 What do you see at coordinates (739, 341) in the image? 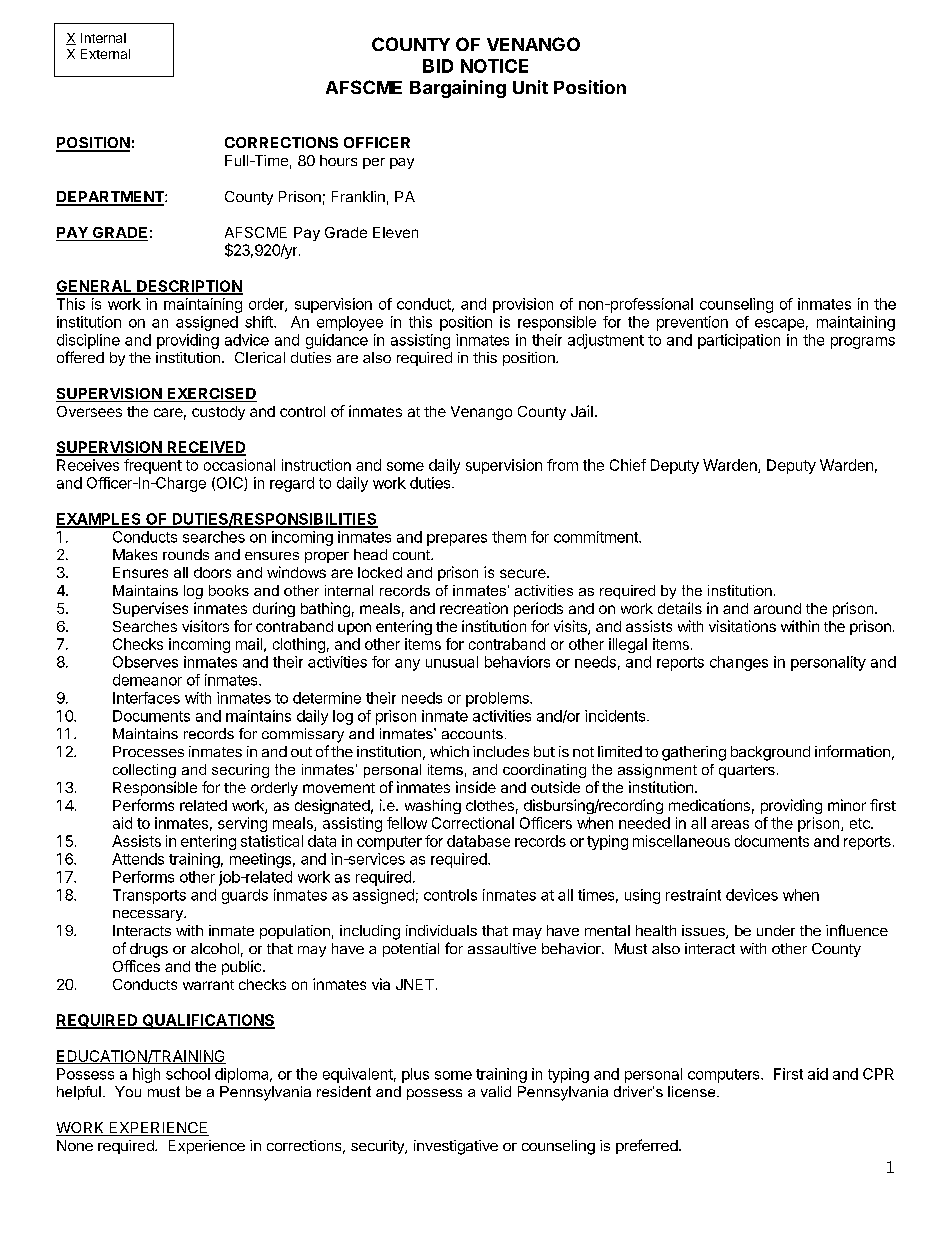
I see `participation` at bounding box center [739, 341].
